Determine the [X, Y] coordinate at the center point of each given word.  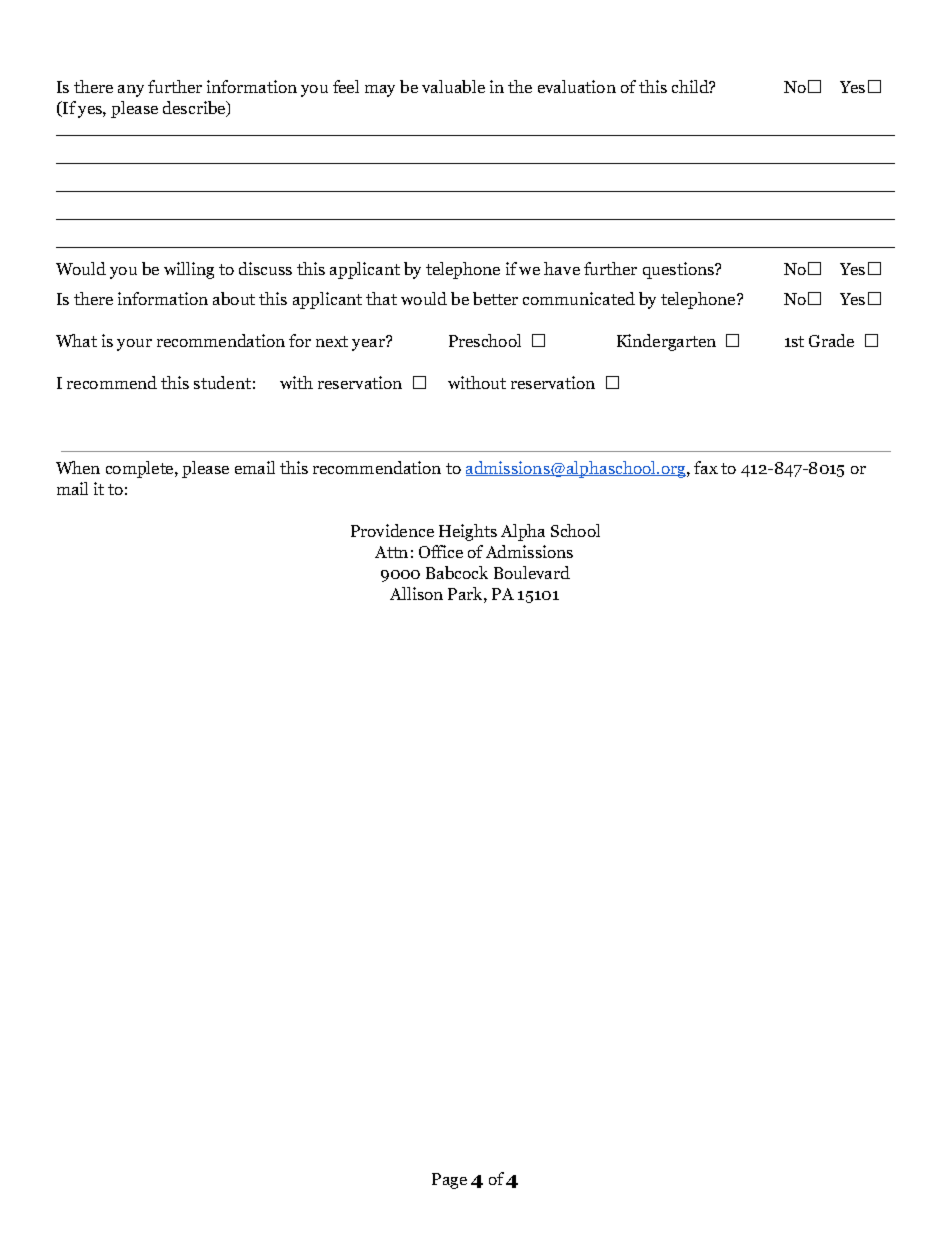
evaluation [577, 86]
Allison [416, 593]
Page [449, 1181]
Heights [468, 532]
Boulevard [532, 572]
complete [141, 469]
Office [441, 551]
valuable [453, 86]
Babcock [457, 572]
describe [195, 109]
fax [706, 467]
